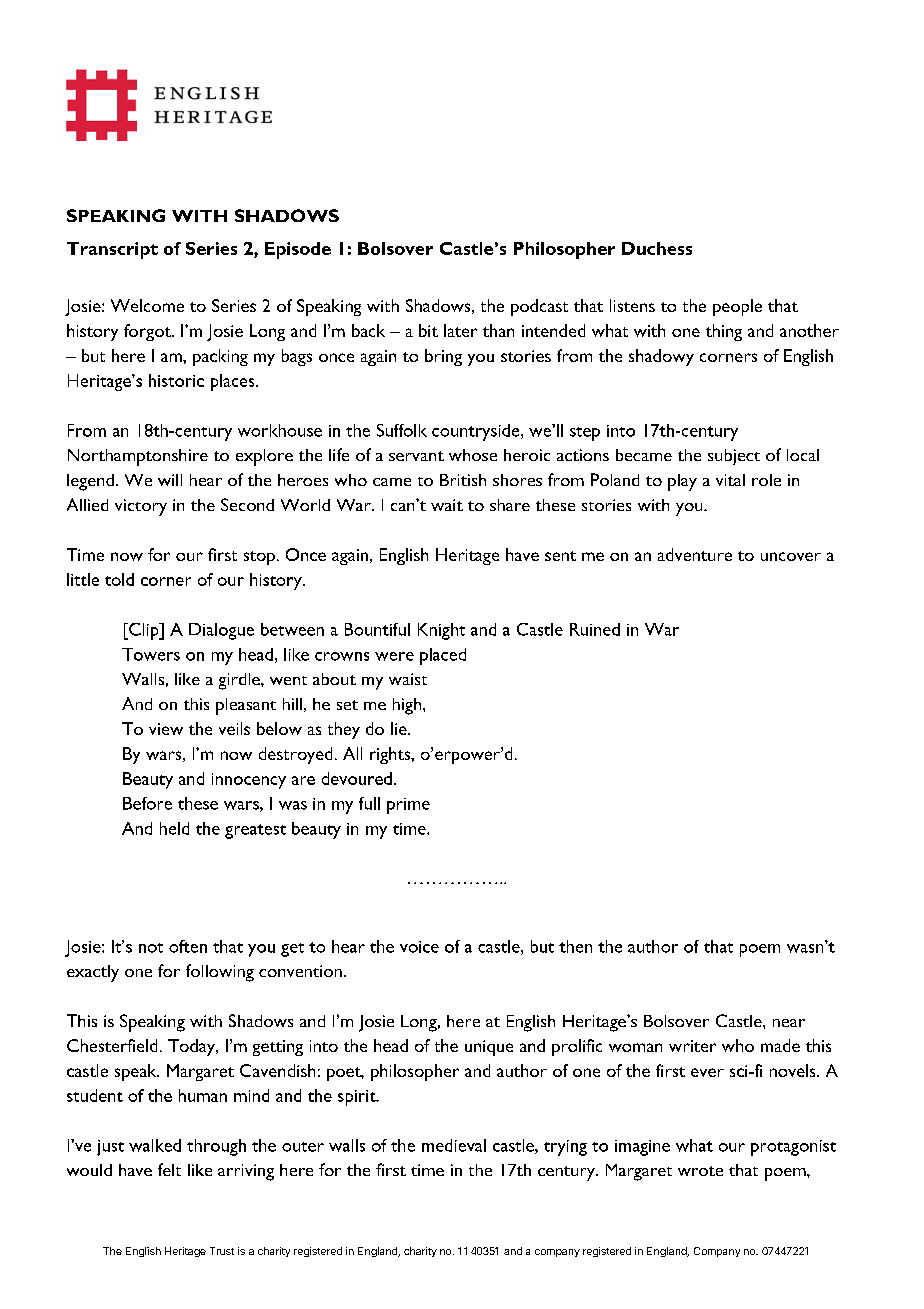  What do you see at coordinates (460, 330) in the image?
I see `later` at bounding box center [460, 330].
